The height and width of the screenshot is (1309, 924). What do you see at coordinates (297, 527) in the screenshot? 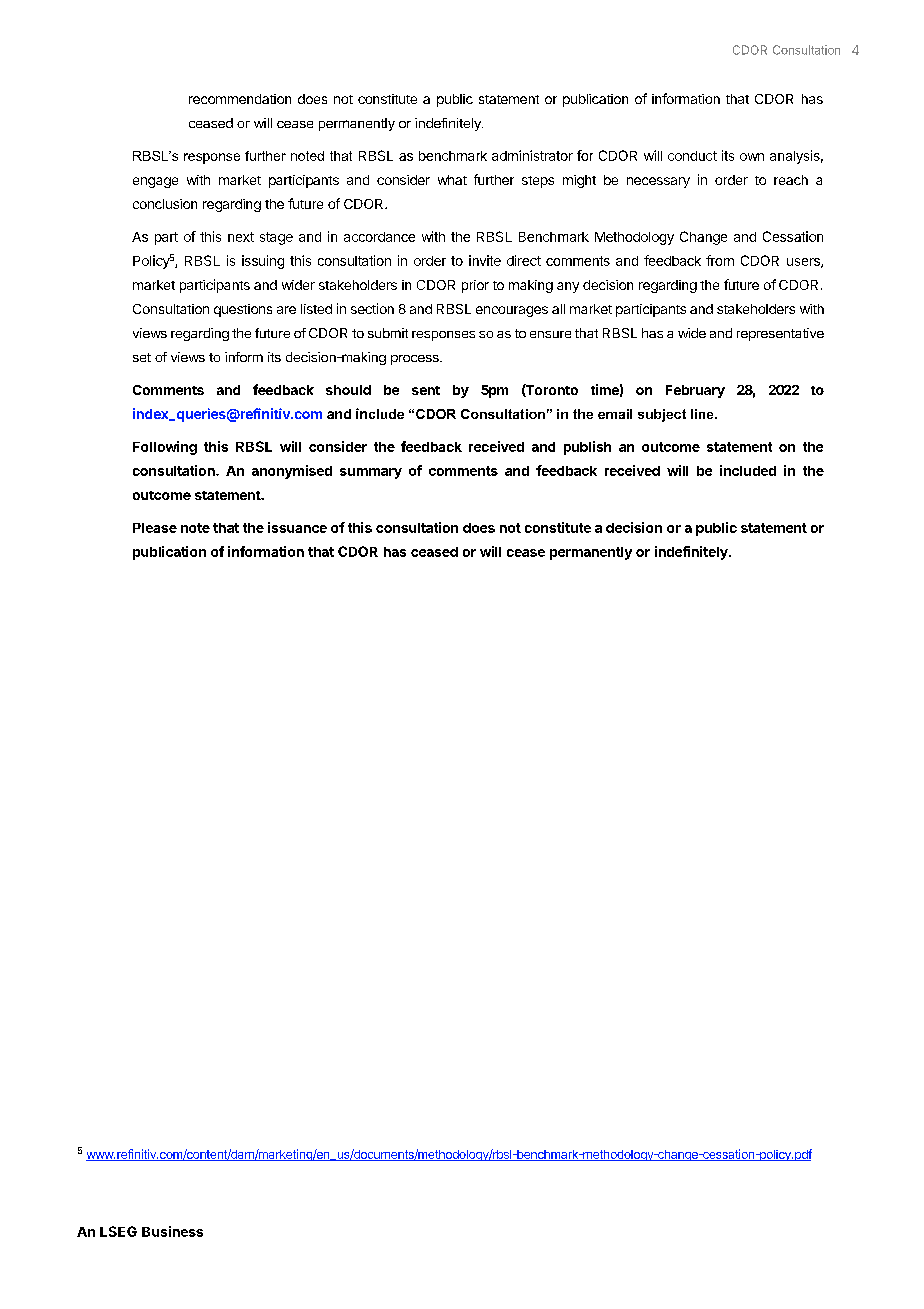
I see `issuance` at bounding box center [297, 527].
